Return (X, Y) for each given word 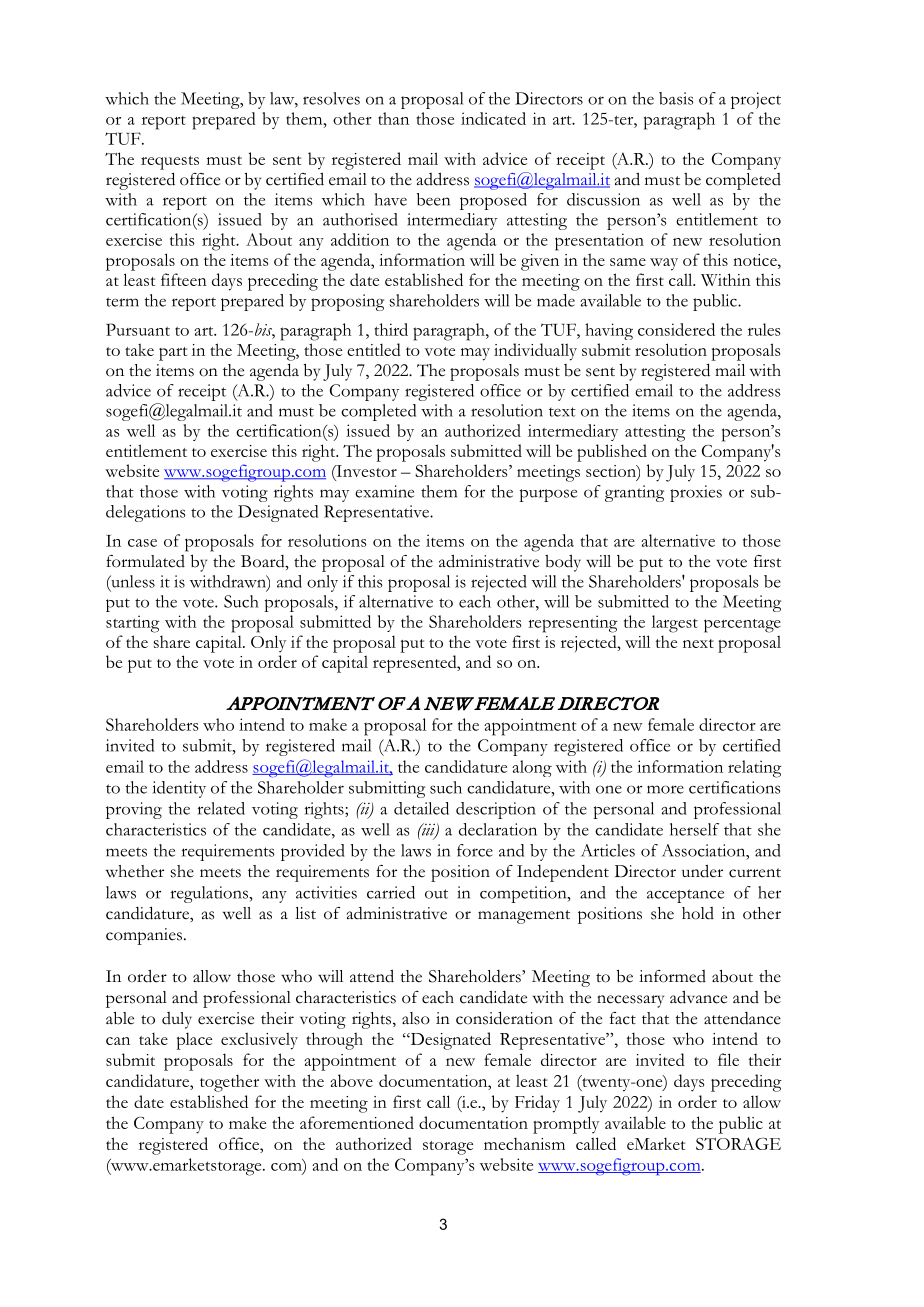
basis (676, 98)
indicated (493, 118)
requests (170, 163)
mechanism (524, 1143)
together (229, 1083)
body (563, 563)
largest (675, 624)
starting (133, 624)
